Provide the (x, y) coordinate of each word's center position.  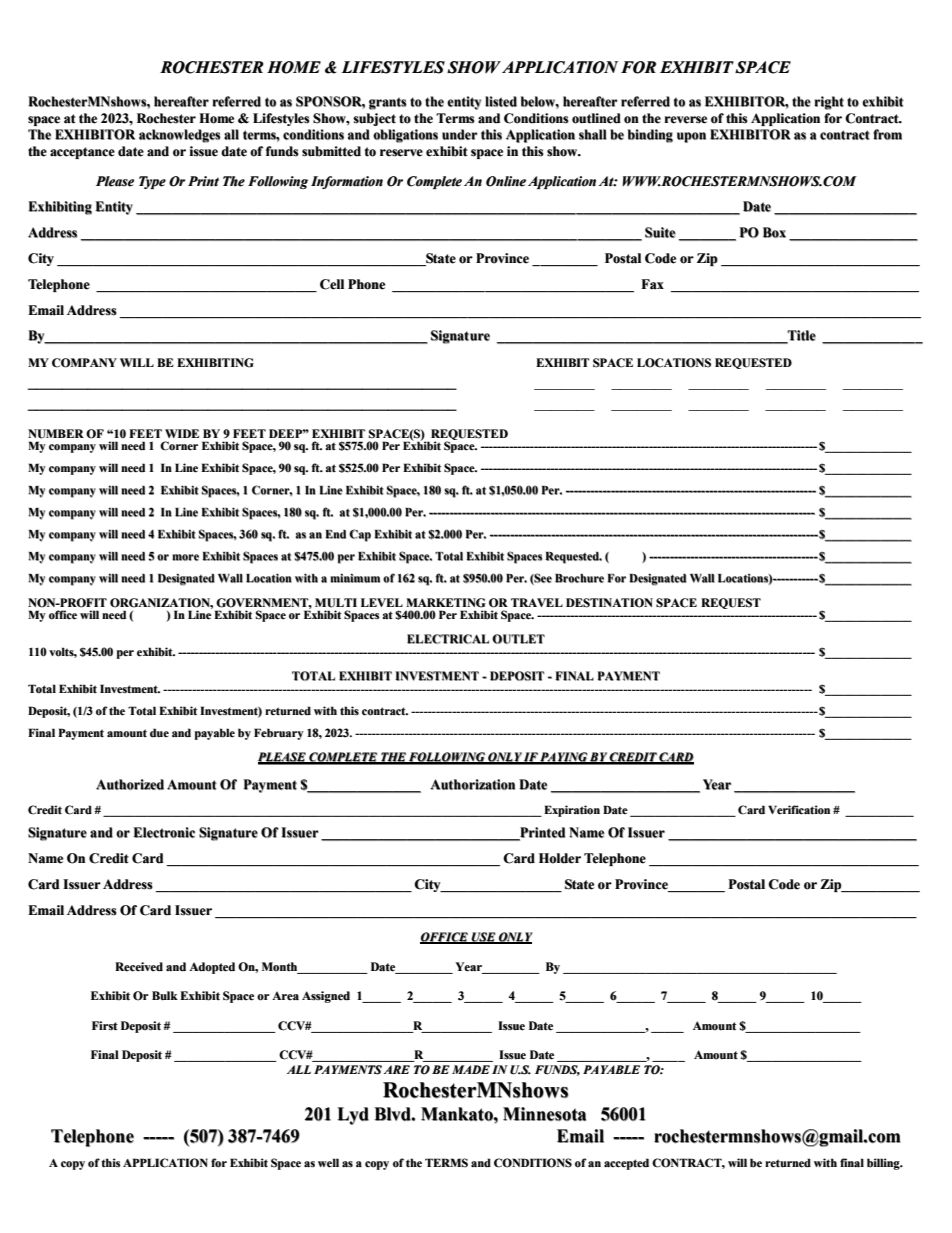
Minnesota (544, 1114)
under (459, 134)
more (185, 557)
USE (483, 937)
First (105, 1026)
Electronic (164, 832)
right (829, 103)
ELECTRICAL (448, 639)
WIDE (182, 433)
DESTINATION (609, 603)
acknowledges (180, 136)
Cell (332, 284)
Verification (799, 810)
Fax (652, 284)
